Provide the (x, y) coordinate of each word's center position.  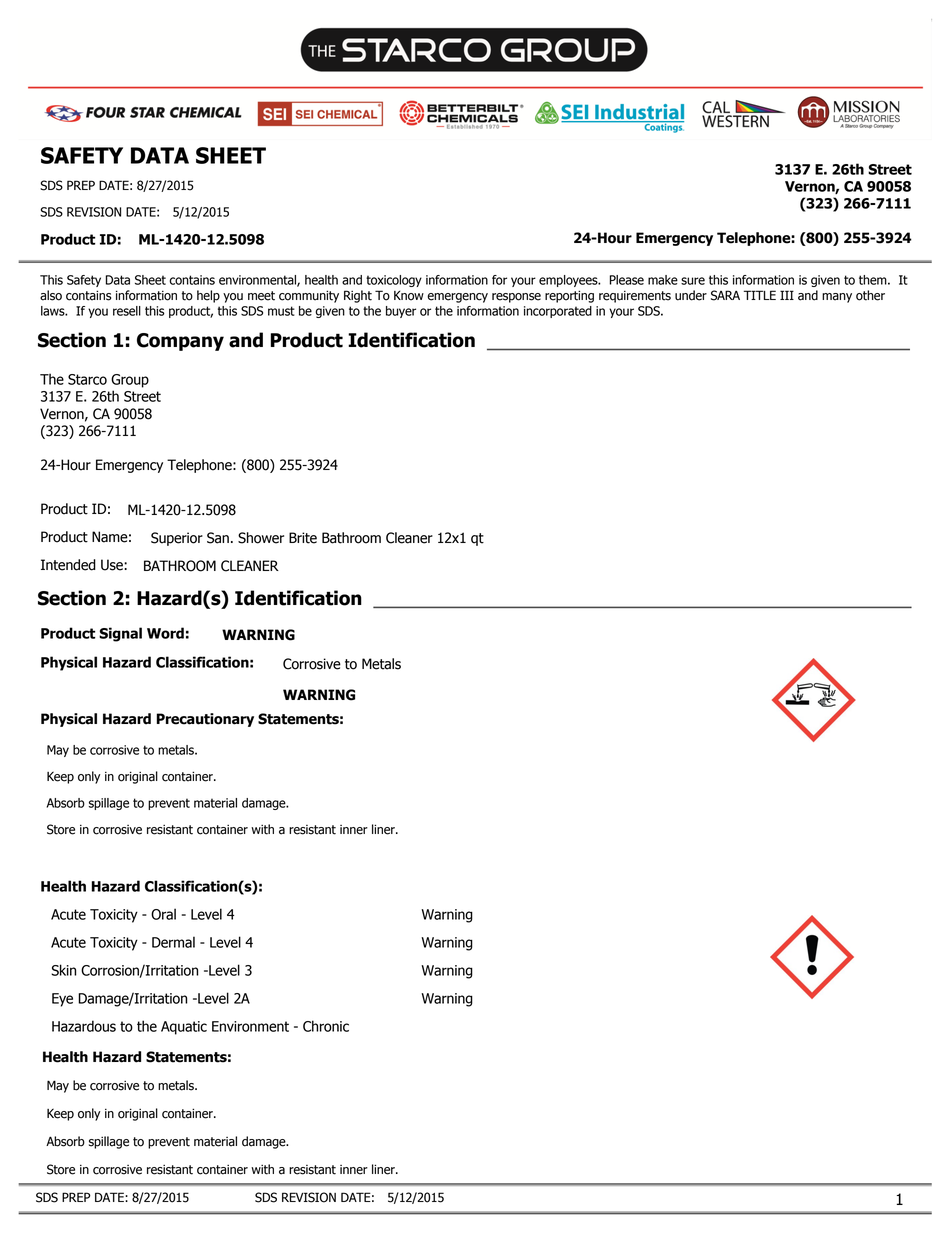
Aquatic (184, 1028)
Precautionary (205, 720)
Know (409, 295)
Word (165, 633)
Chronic (326, 1026)
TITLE (760, 295)
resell (127, 311)
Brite (303, 538)
